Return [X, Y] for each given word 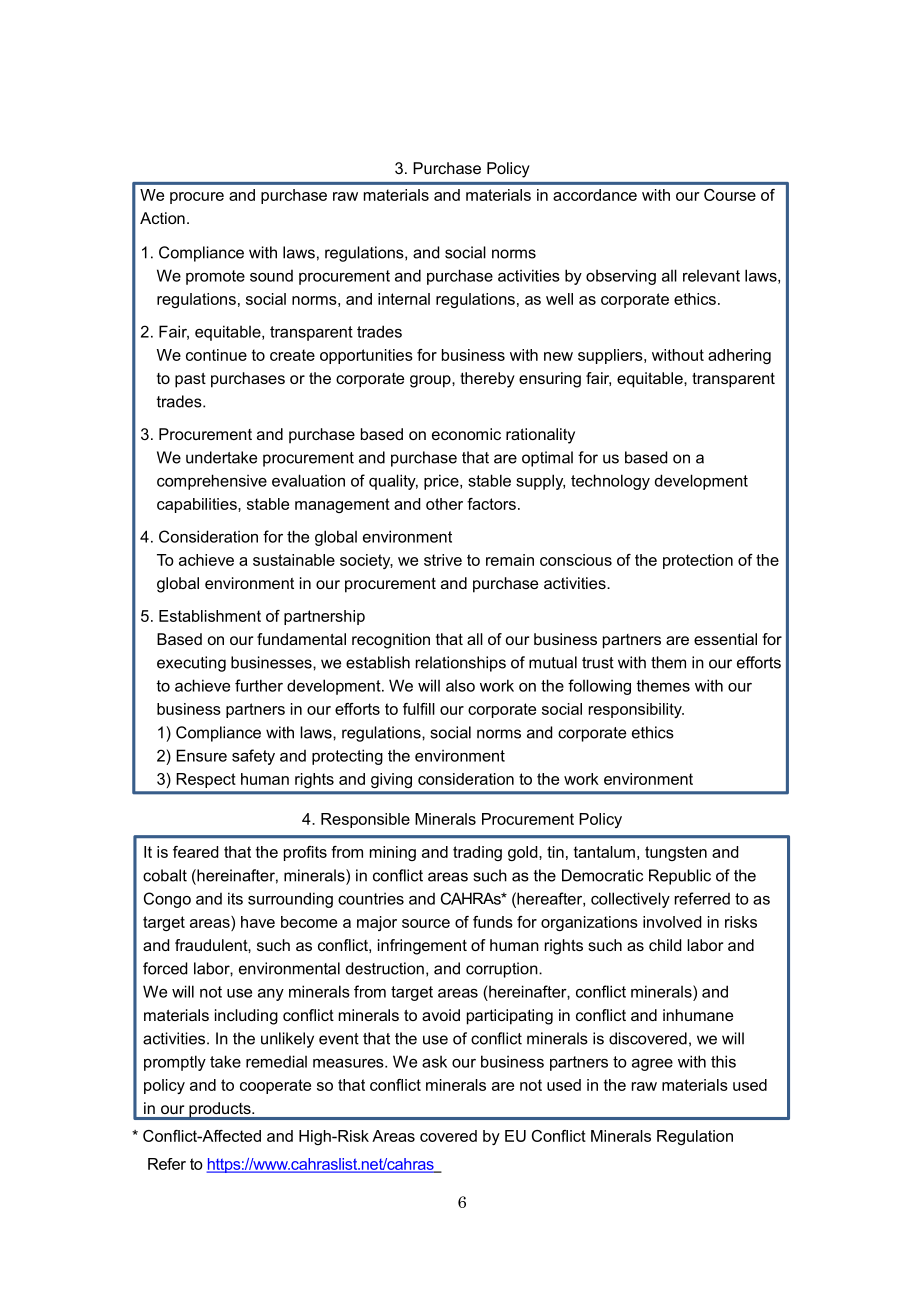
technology [610, 482]
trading [477, 853]
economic [466, 434]
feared [195, 852]
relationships [461, 664]
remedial [276, 1061]
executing [191, 664]
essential [725, 639]
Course [730, 195]
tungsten [676, 853]
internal [404, 299]
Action [162, 218]
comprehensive [212, 482]
